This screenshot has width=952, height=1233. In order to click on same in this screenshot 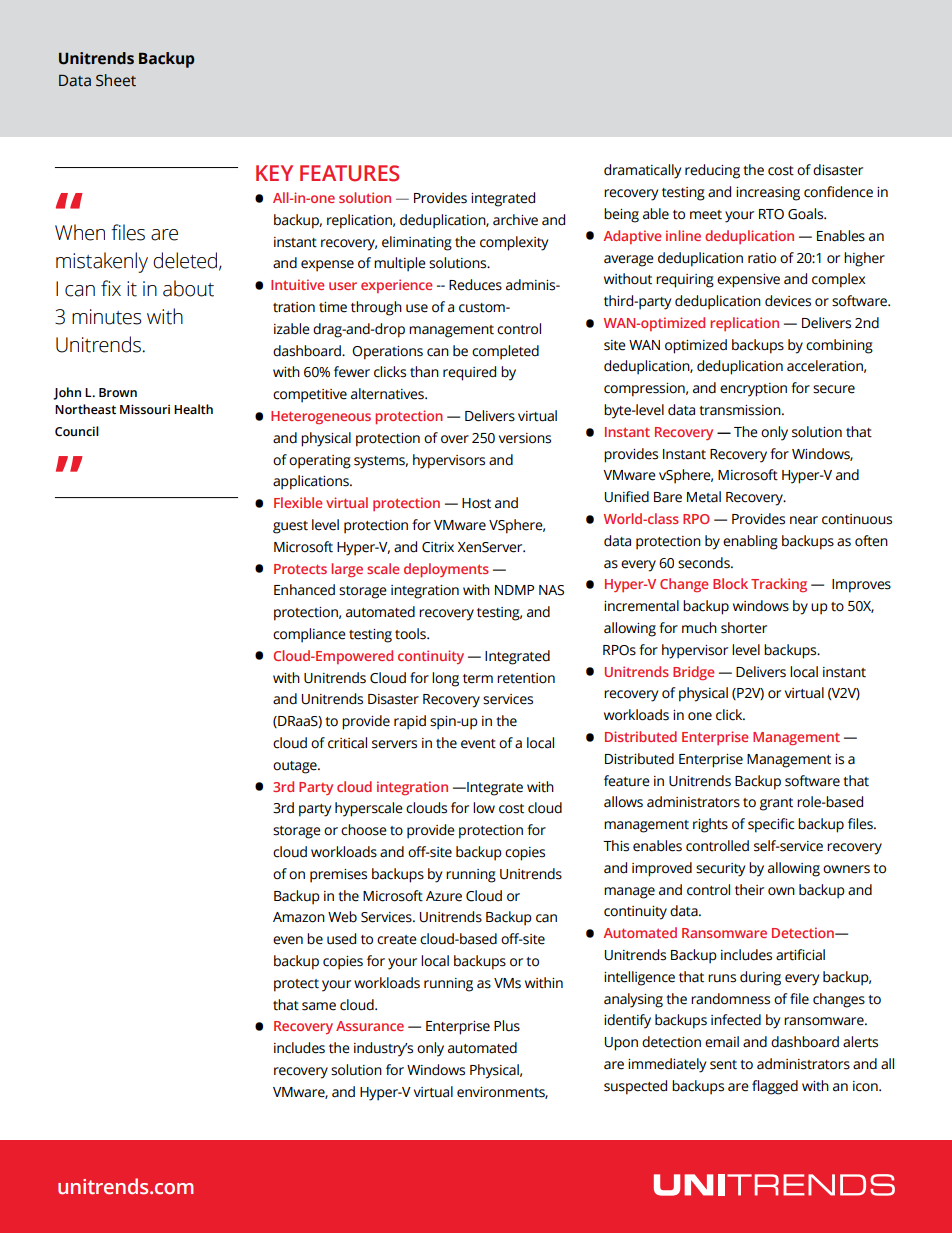, I will do `click(319, 1006)`.
